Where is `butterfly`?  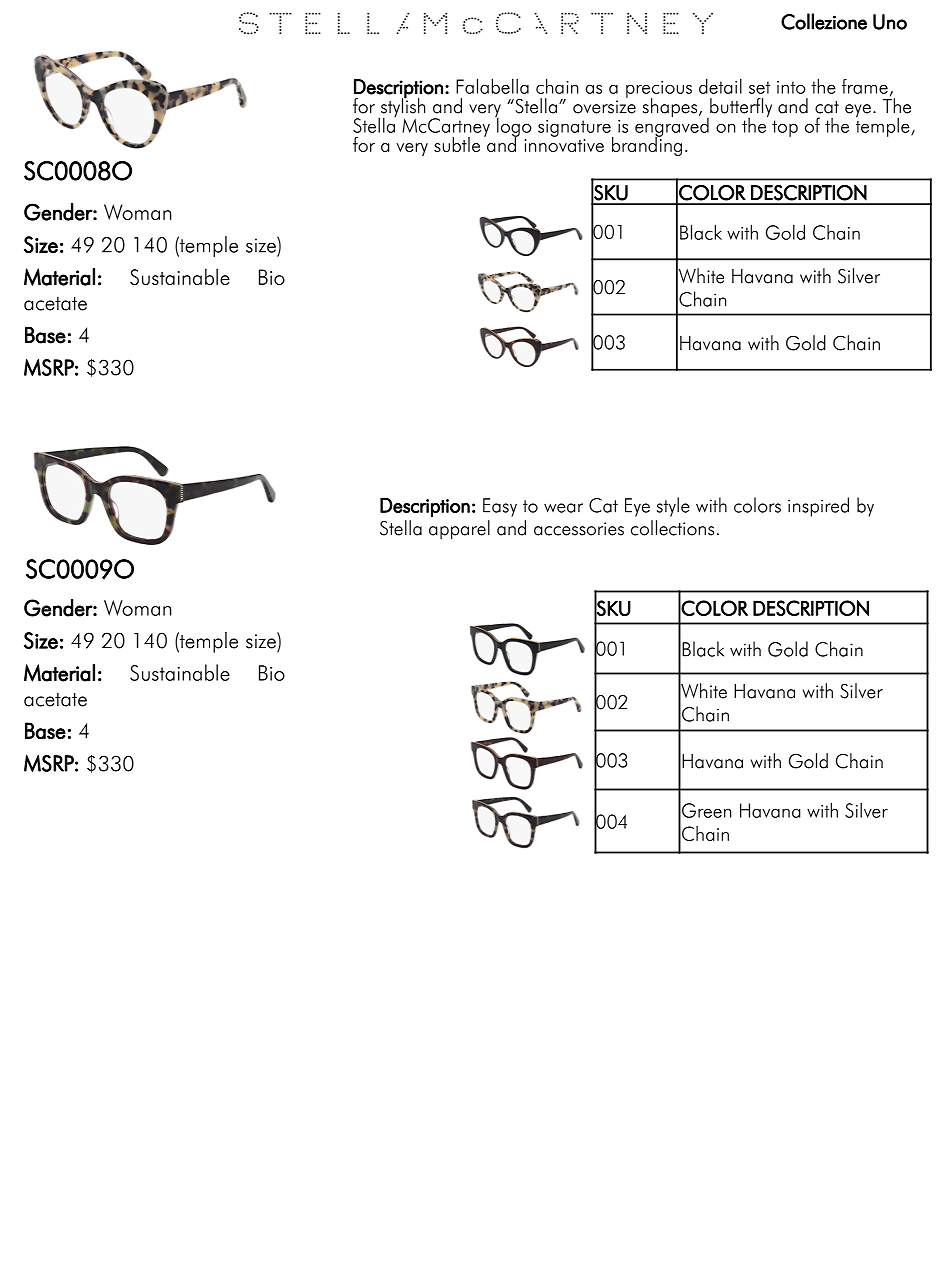
butterfly is located at coordinates (740, 109).
